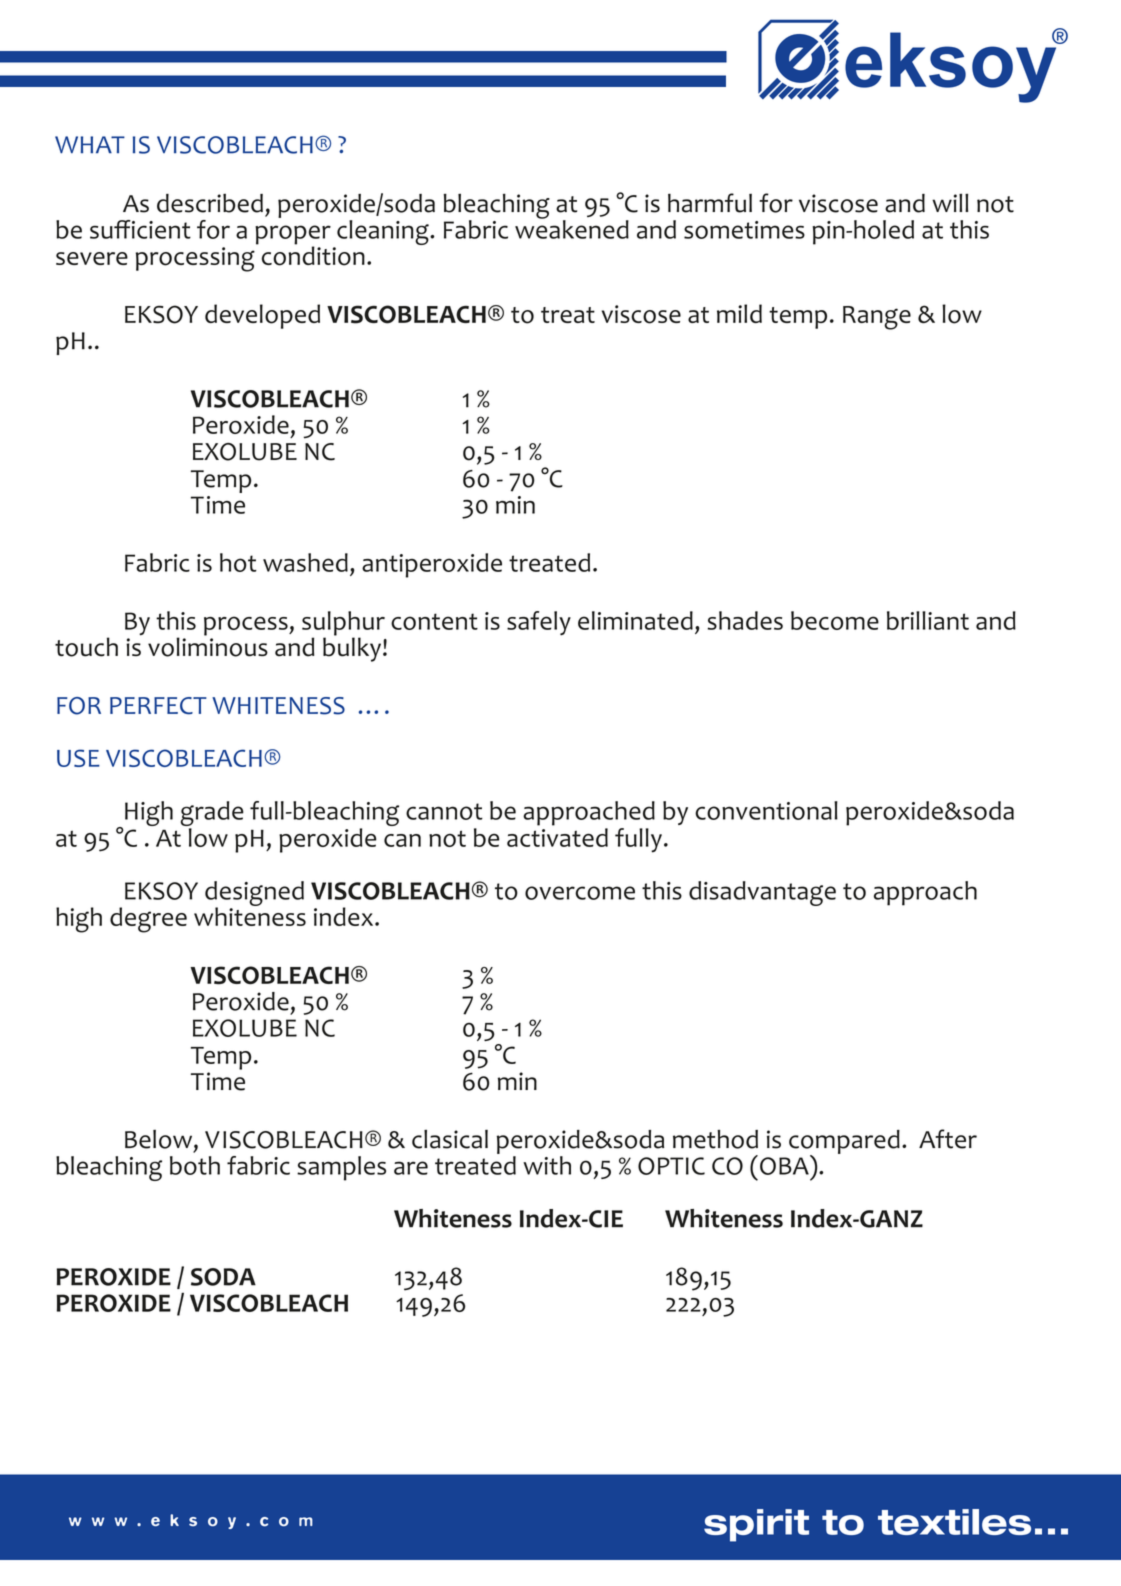  I want to click on activated, so click(557, 837).
